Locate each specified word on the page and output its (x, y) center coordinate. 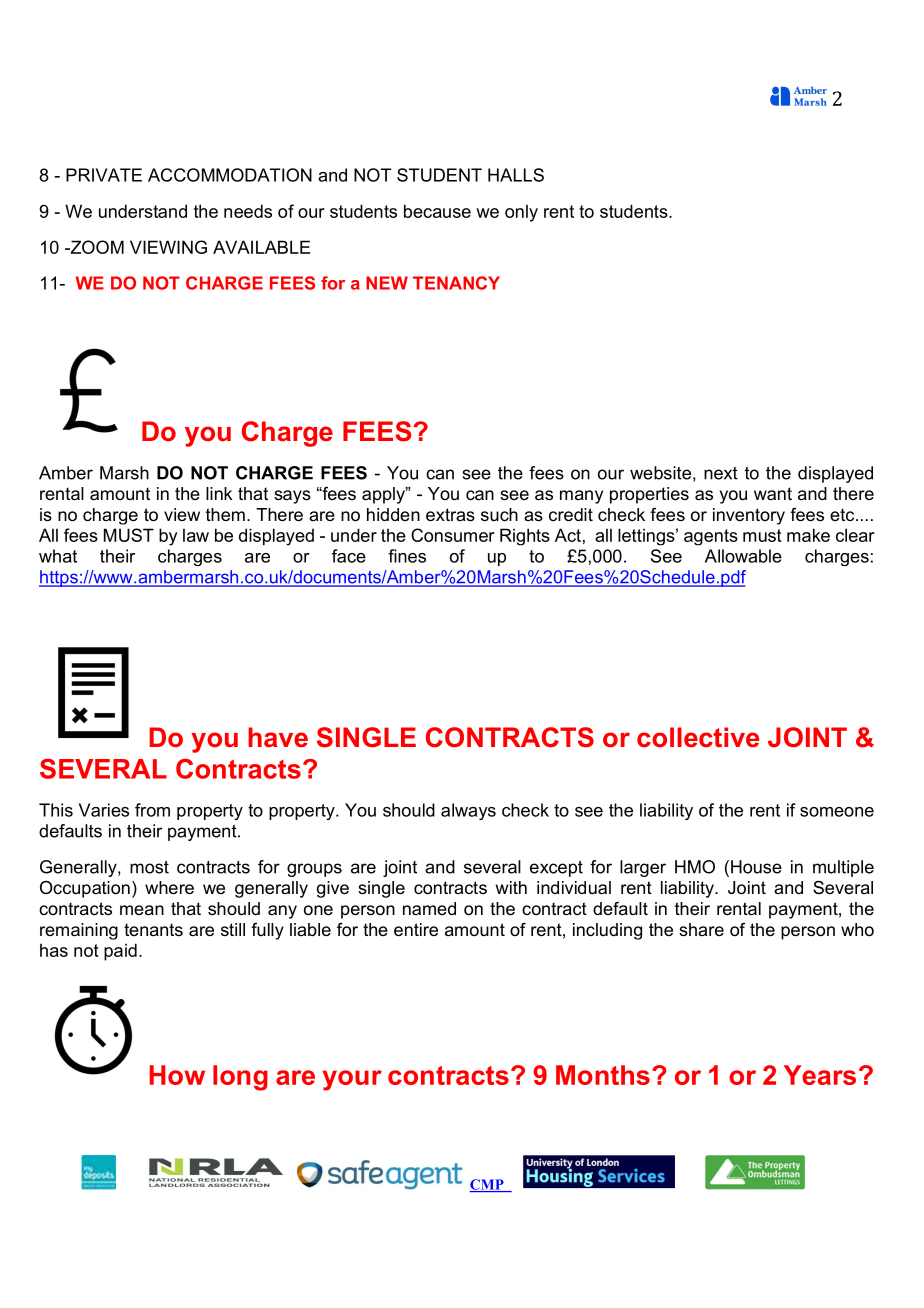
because (437, 211)
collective (698, 737)
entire (416, 930)
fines (407, 556)
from (152, 810)
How (177, 1075)
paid (120, 952)
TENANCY (456, 283)
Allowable (743, 556)
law (196, 535)
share (701, 929)
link (219, 493)
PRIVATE (104, 175)
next (721, 473)
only (521, 213)
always (468, 811)
